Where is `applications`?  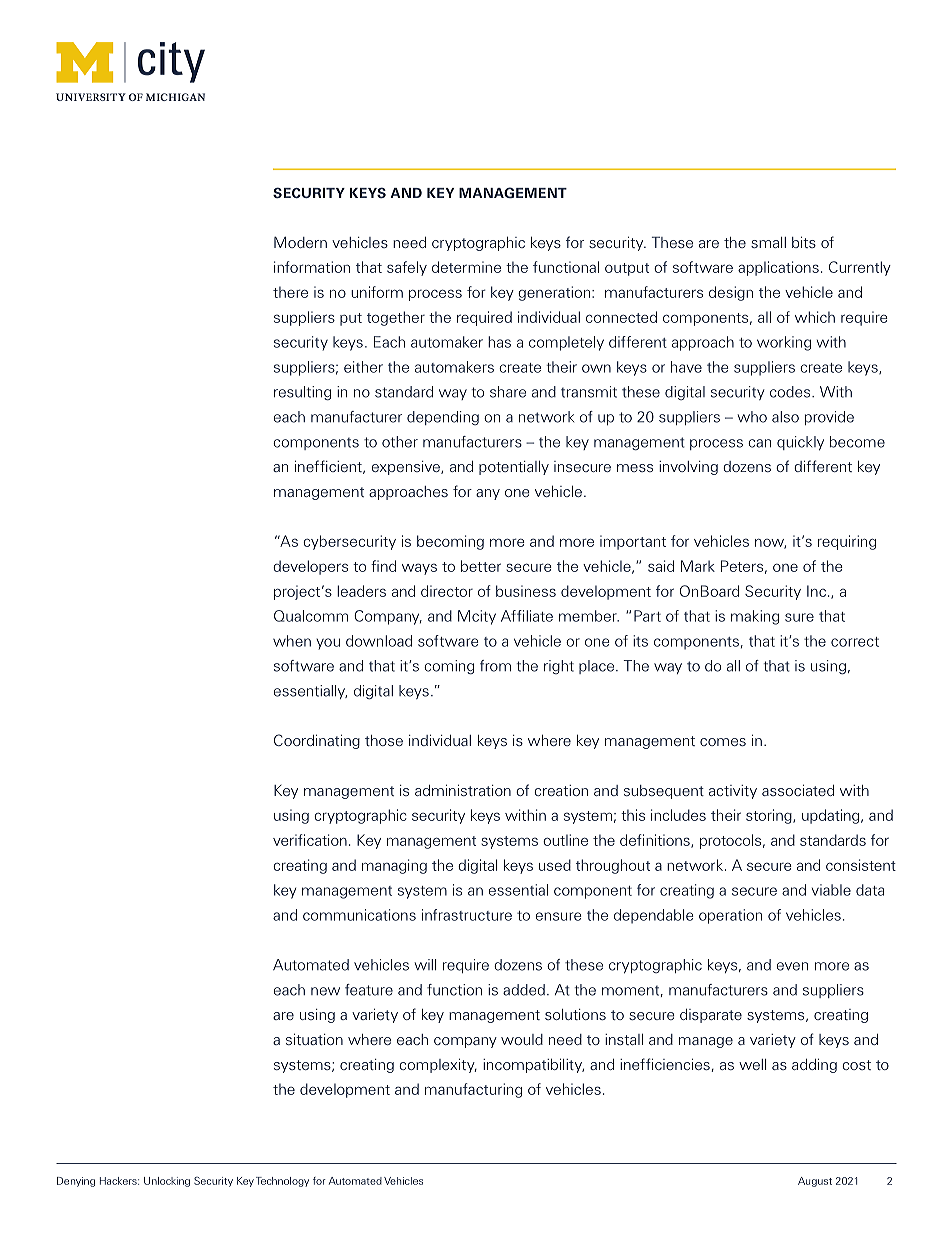 applications is located at coordinates (778, 268).
